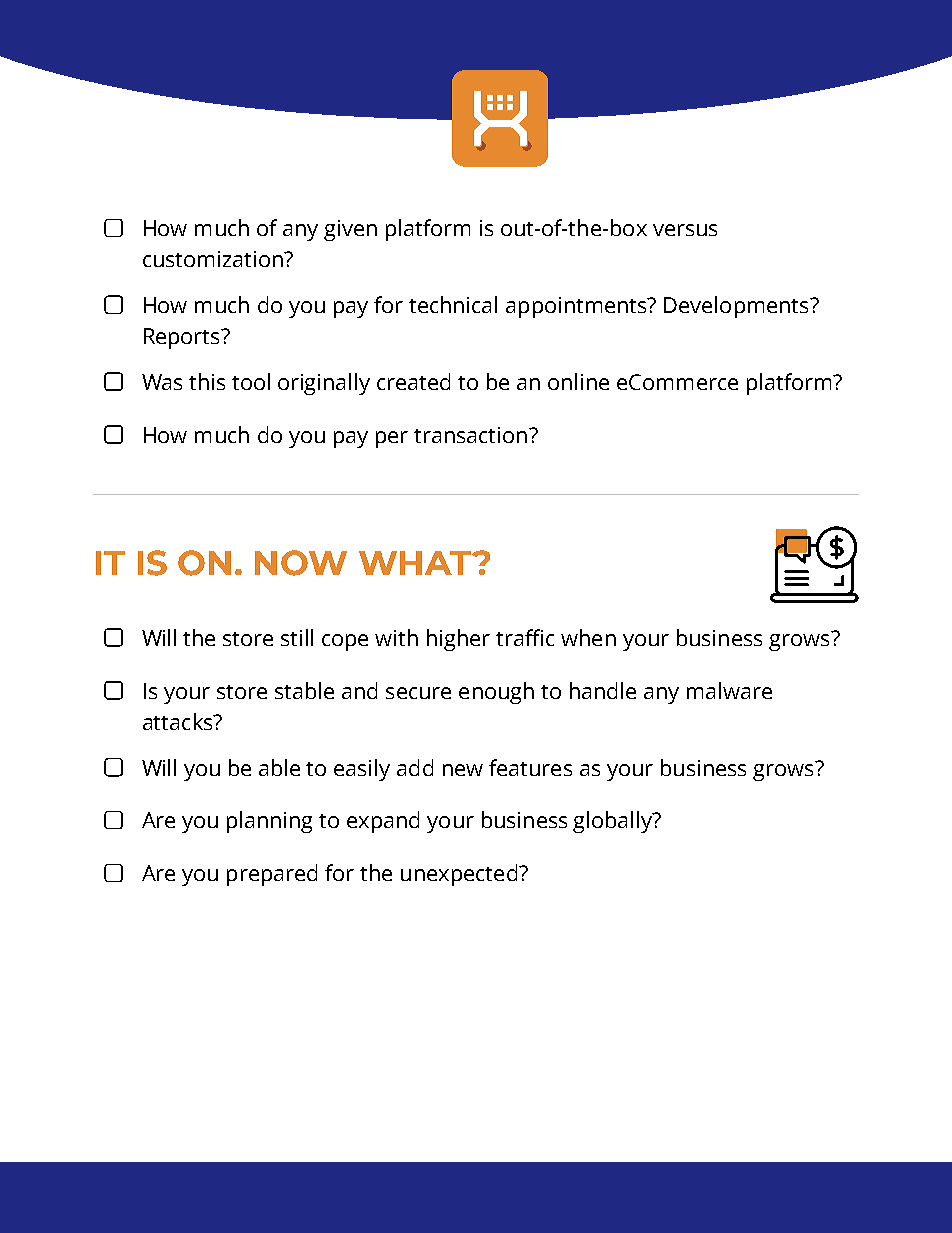 The width and height of the image is (952, 1233). Describe the element at coordinates (458, 640) in the image. I see `higher` at that location.
